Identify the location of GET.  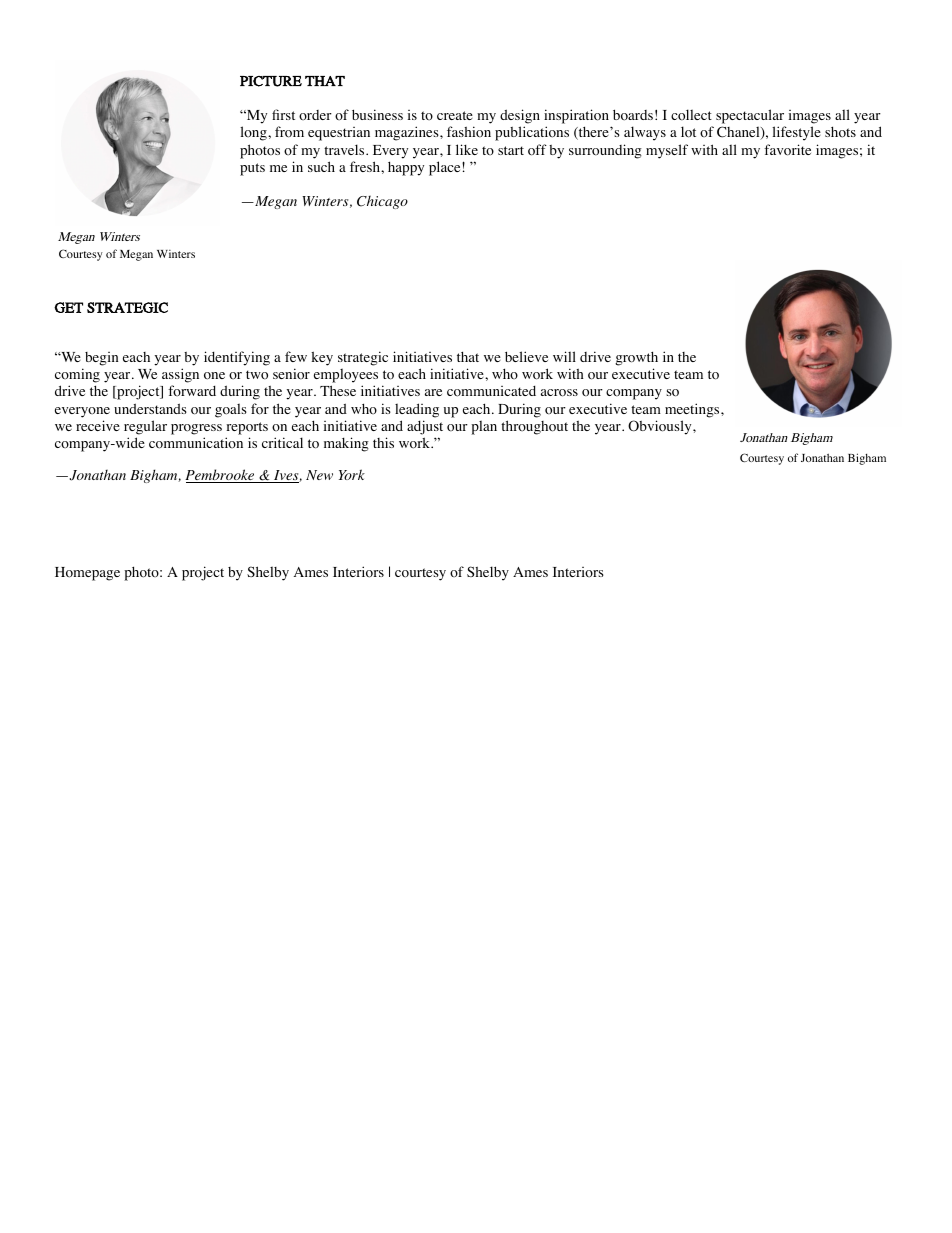
(68, 307).
